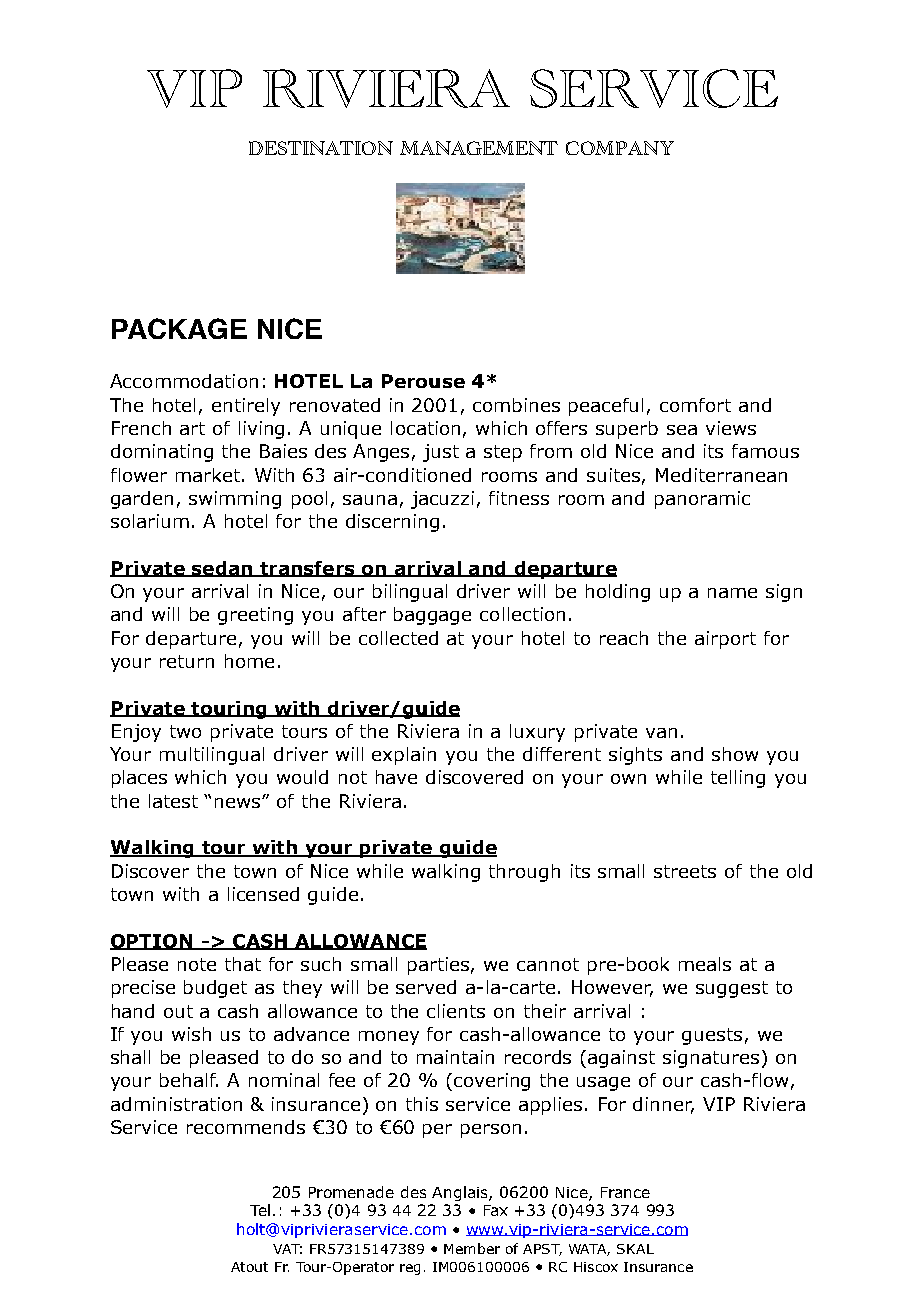 The width and height of the document is (924, 1308). Describe the element at coordinates (479, 148) in the document. I see `MANAGEMENT` at that location.
